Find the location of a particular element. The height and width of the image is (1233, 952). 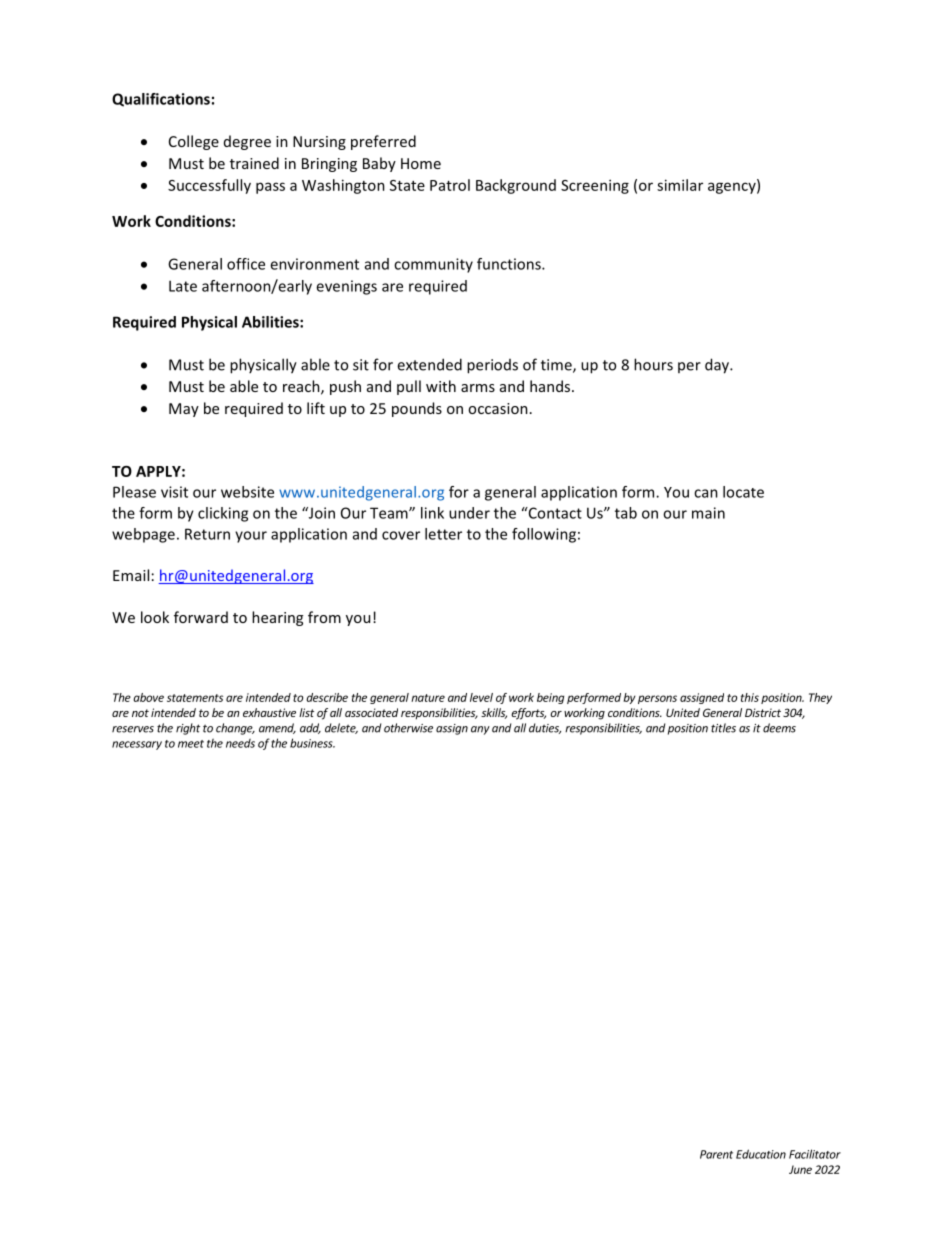

Return is located at coordinates (207, 534).
